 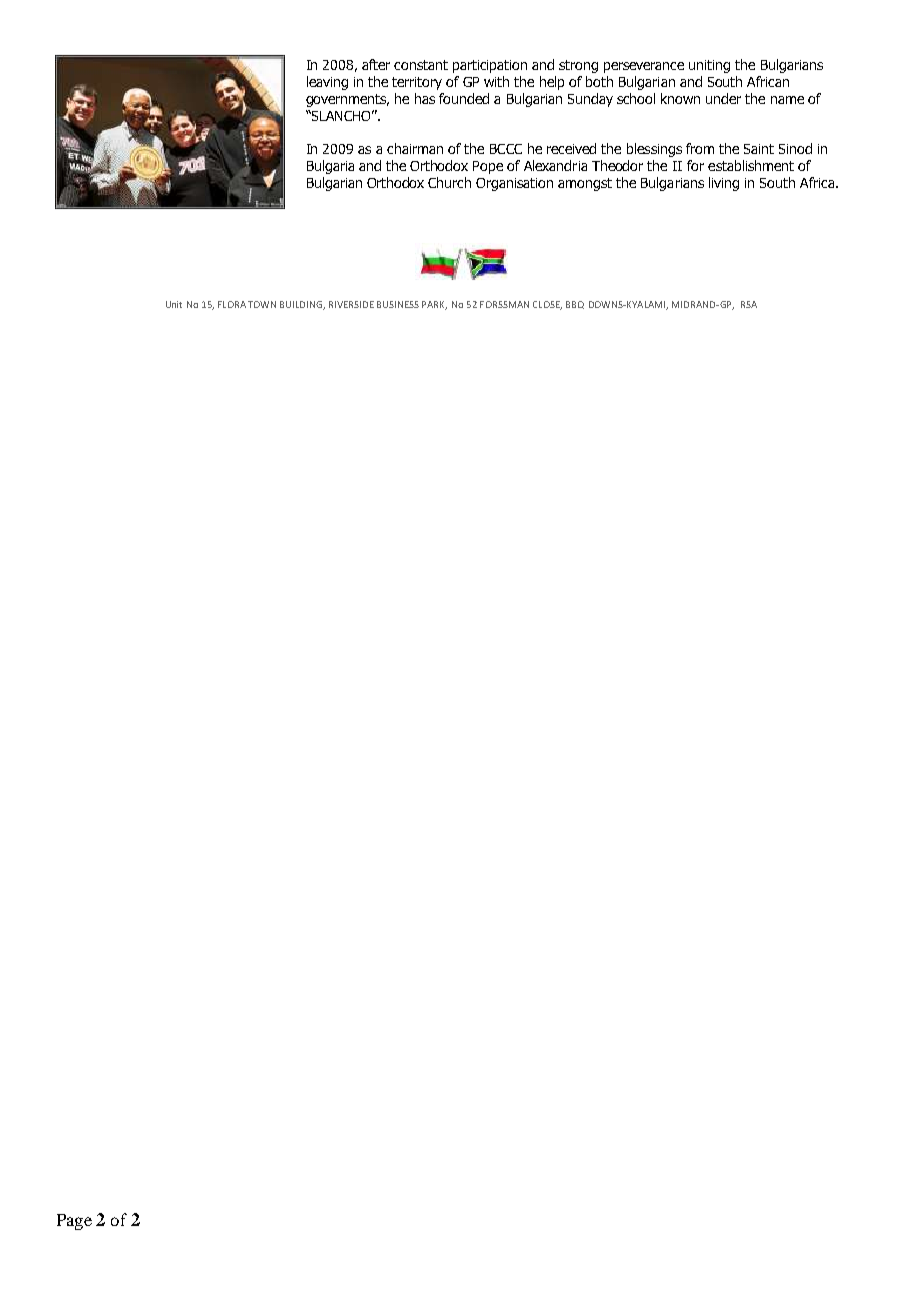 What do you see at coordinates (575, 305) in the screenshot?
I see `BBQ` at bounding box center [575, 305].
